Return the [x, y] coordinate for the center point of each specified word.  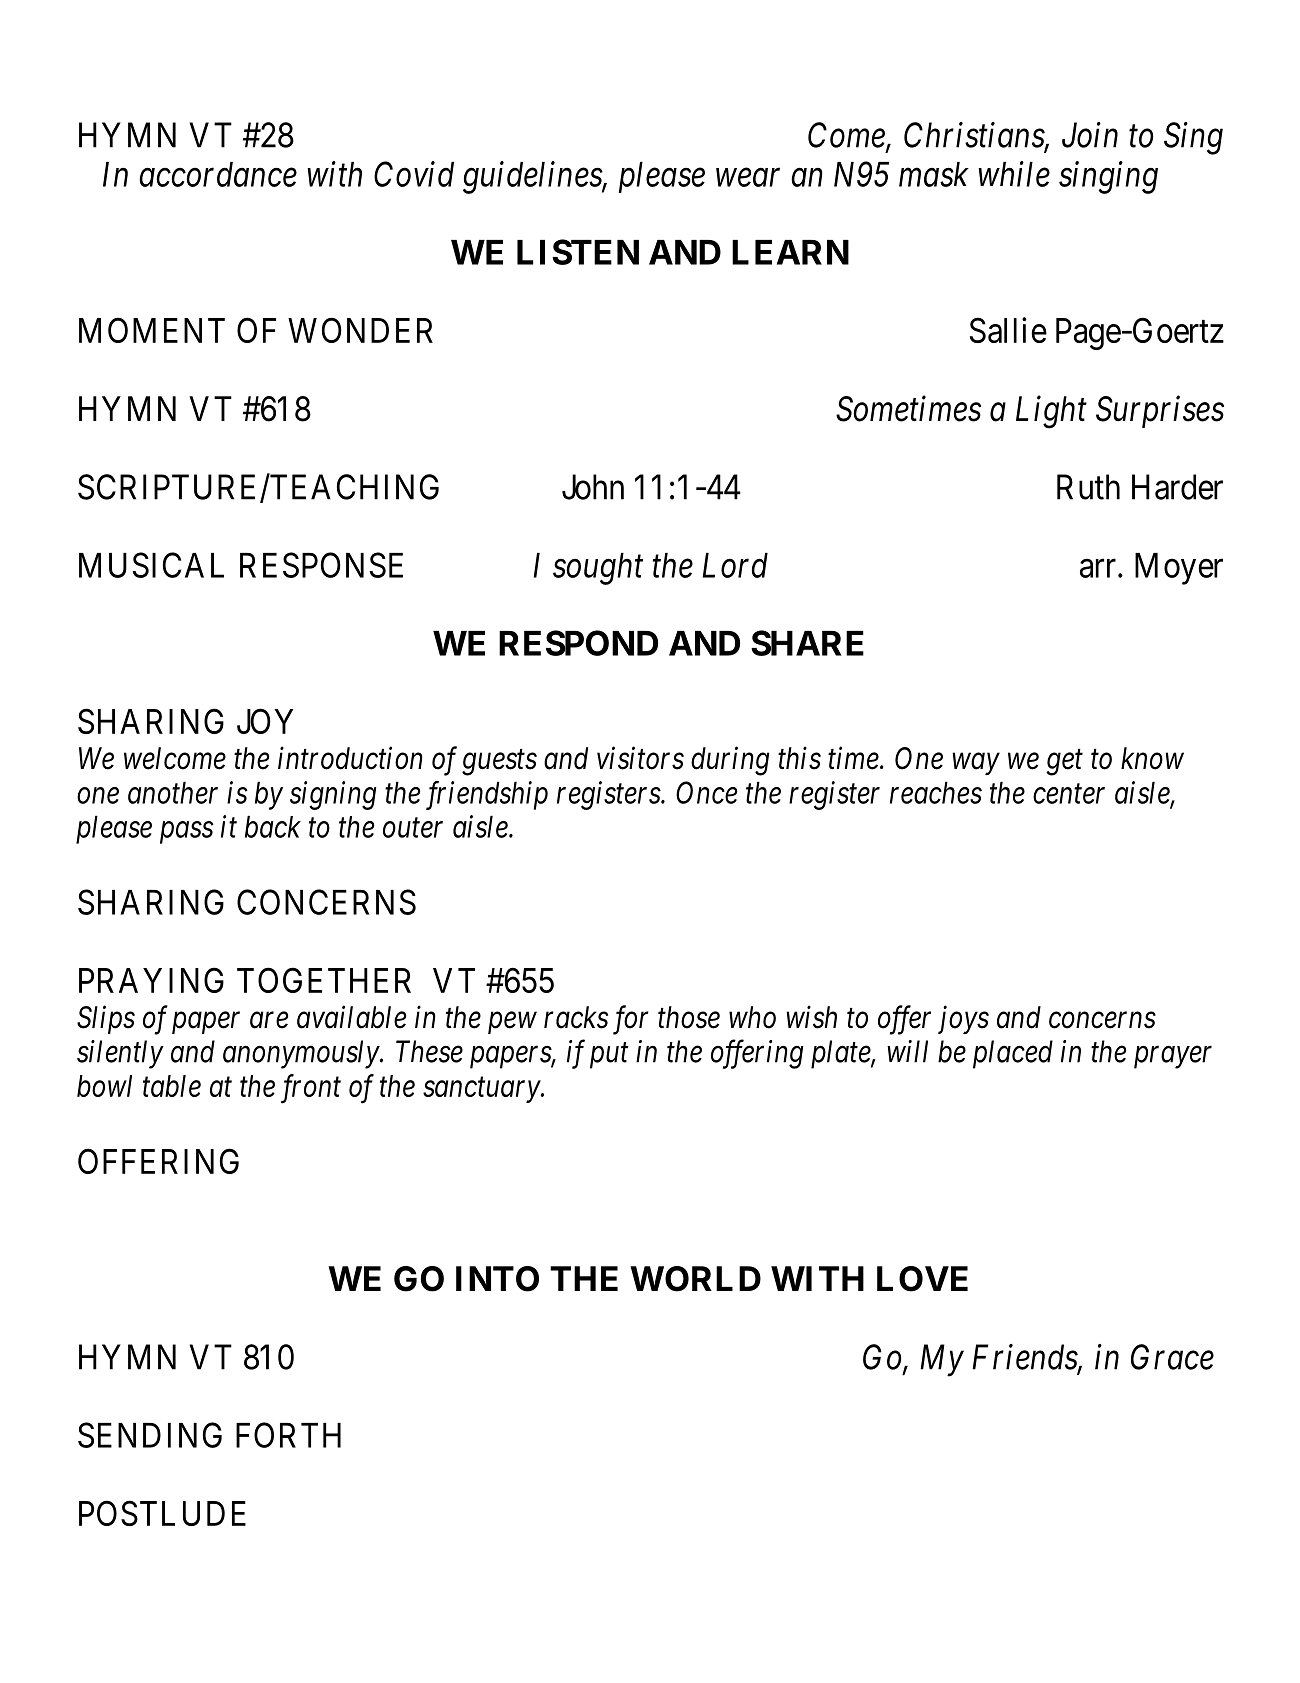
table [172, 1086]
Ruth [1088, 487]
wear [748, 178]
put [609, 1056]
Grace [1172, 1357]
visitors [640, 758]
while [1014, 174]
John [593, 487]
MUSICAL [151, 565]
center [1069, 794]
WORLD [695, 1279]
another [173, 792]
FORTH [288, 1435]
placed [1013, 1054]
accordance [218, 174]
